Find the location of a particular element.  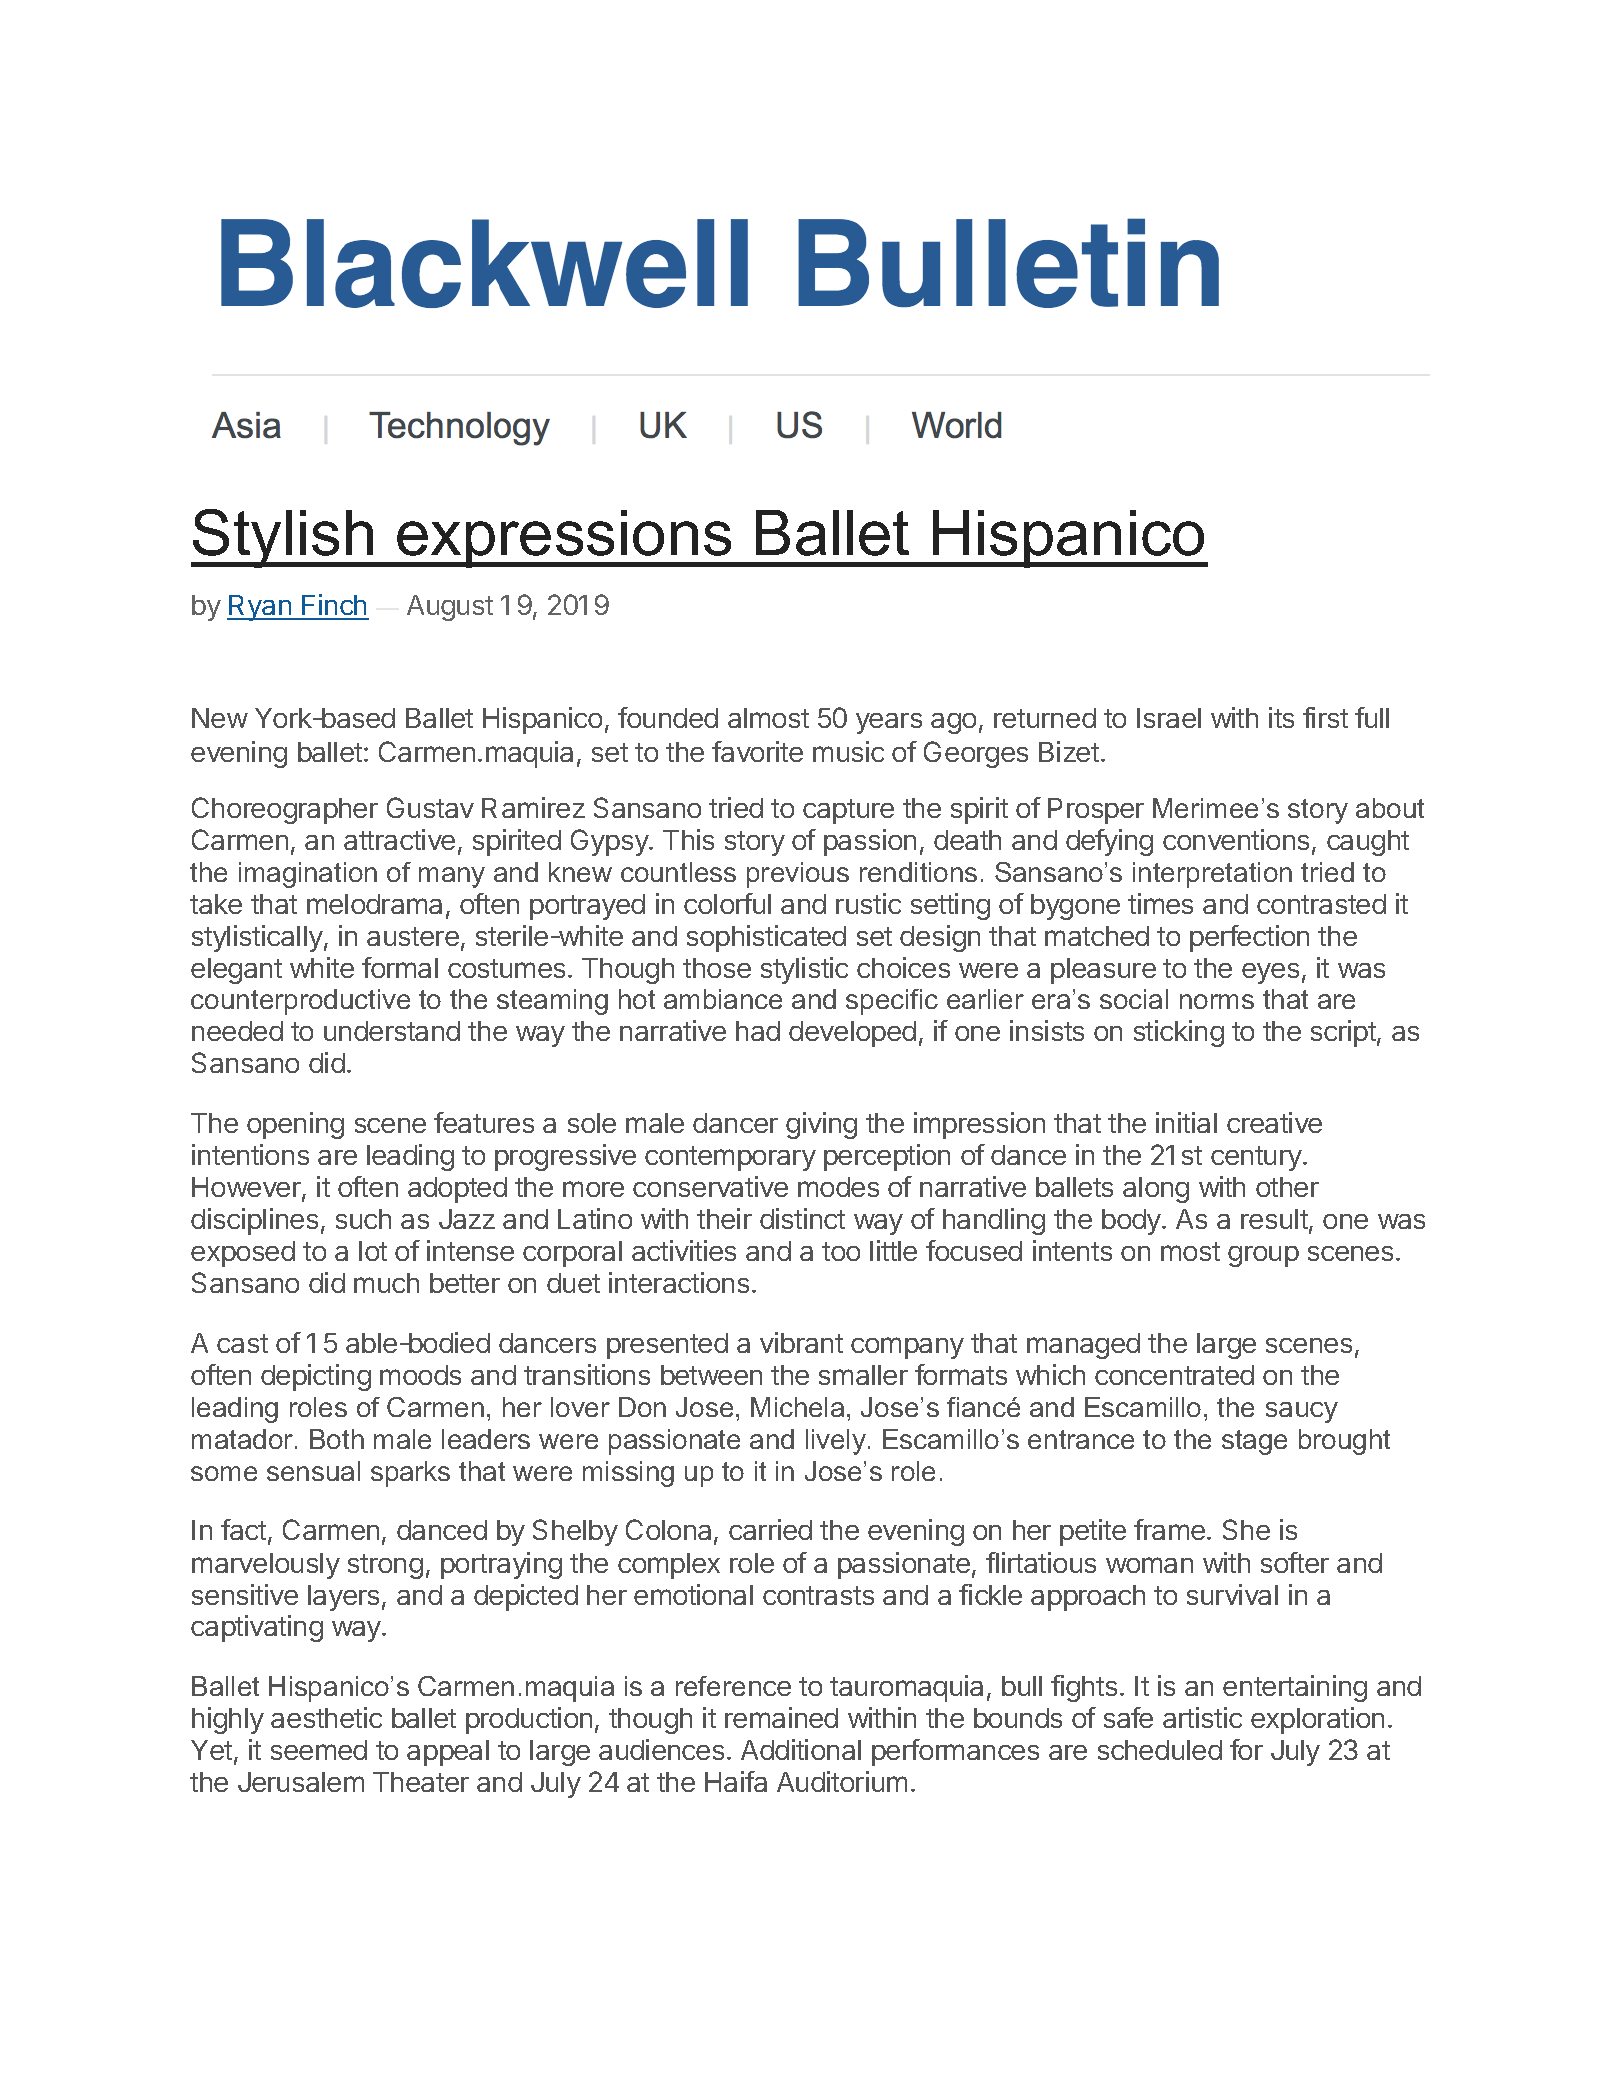

lively is located at coordinates (836, 1442).
